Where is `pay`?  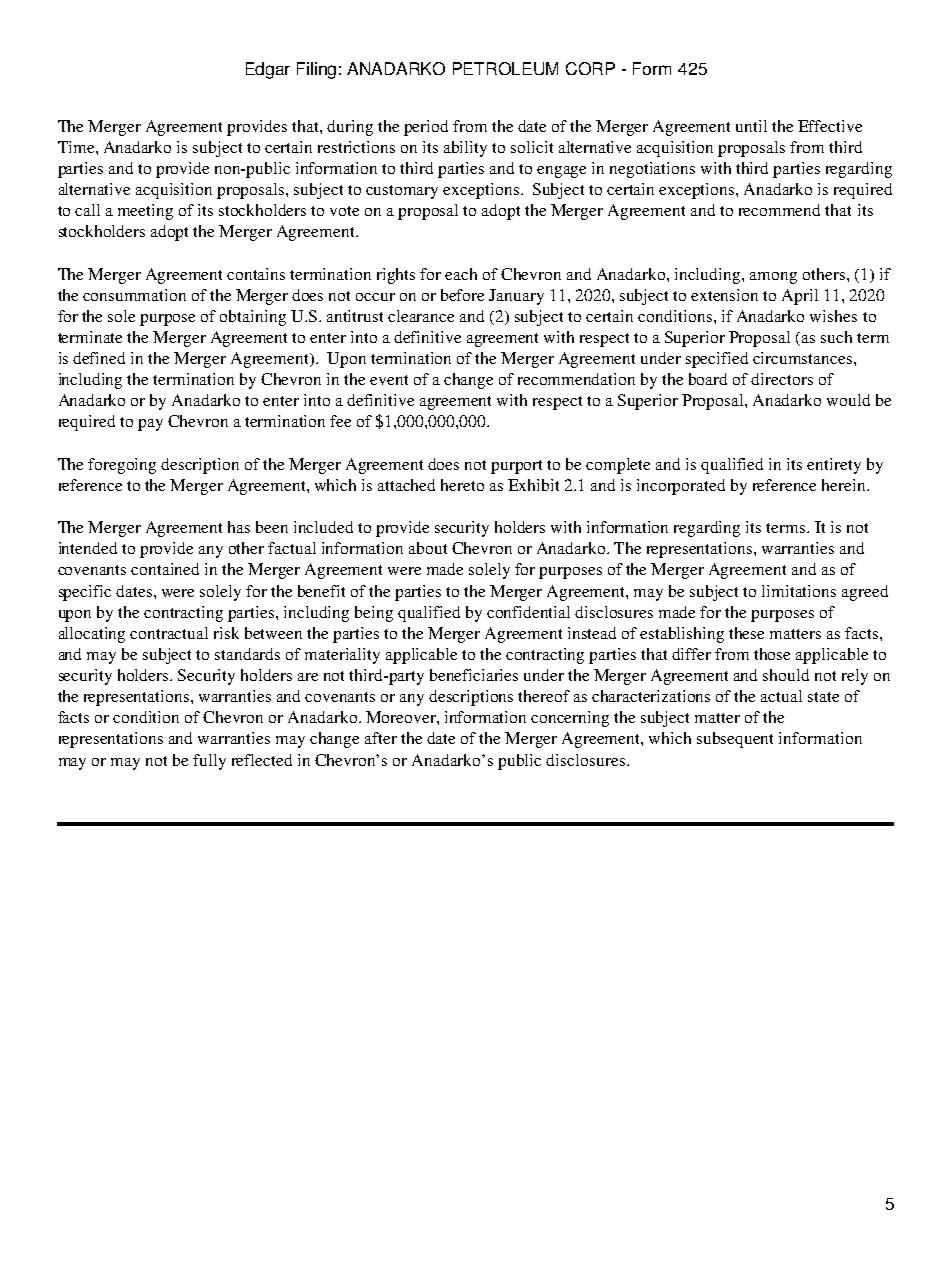 pay is located at coordinates (150, 425).
